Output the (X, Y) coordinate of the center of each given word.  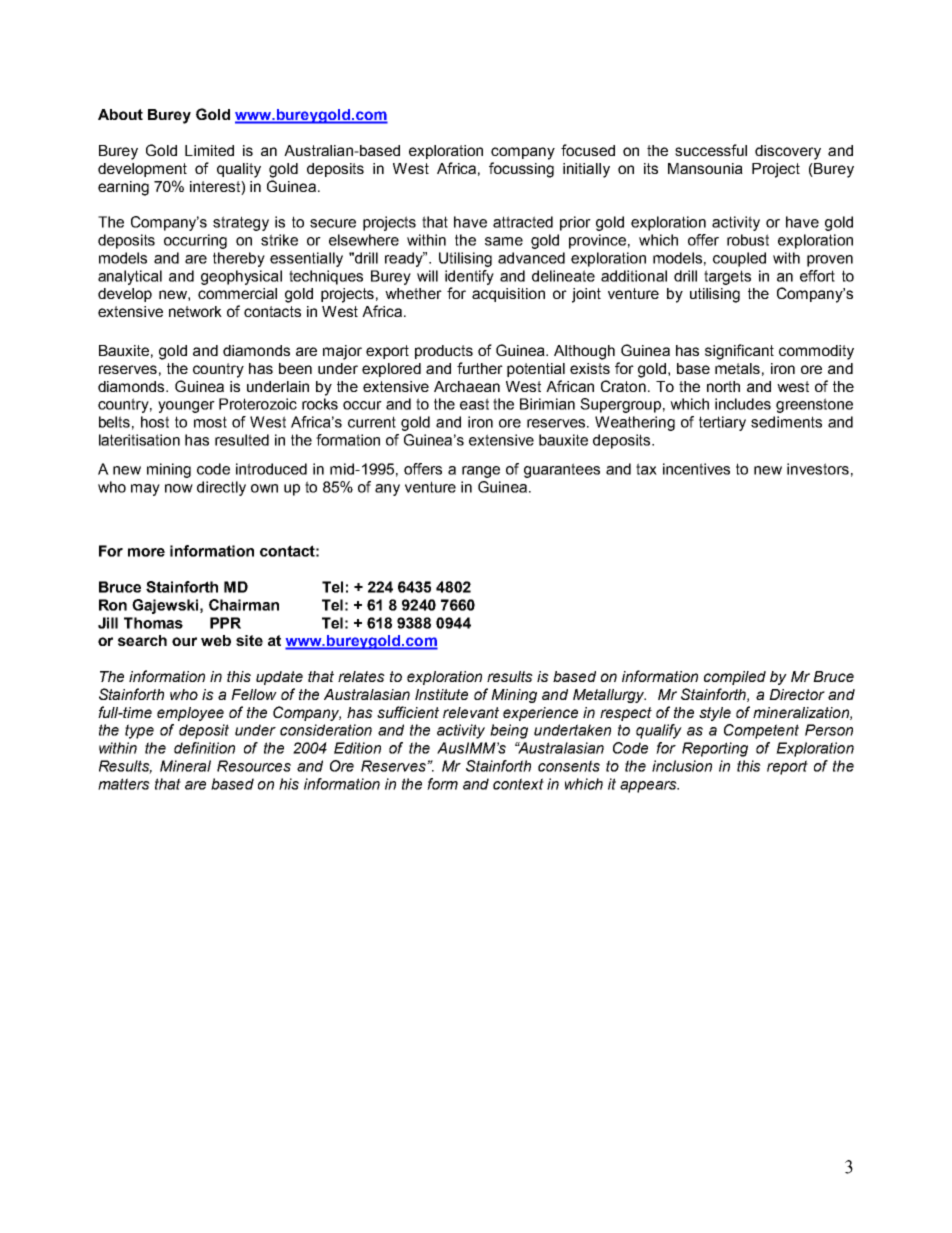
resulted (242, 440)
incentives (696, 469)
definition (204, 748)
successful (711, 150)
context (518, 784)
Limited (209, 150)
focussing (521, 170)
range (481, 472)
